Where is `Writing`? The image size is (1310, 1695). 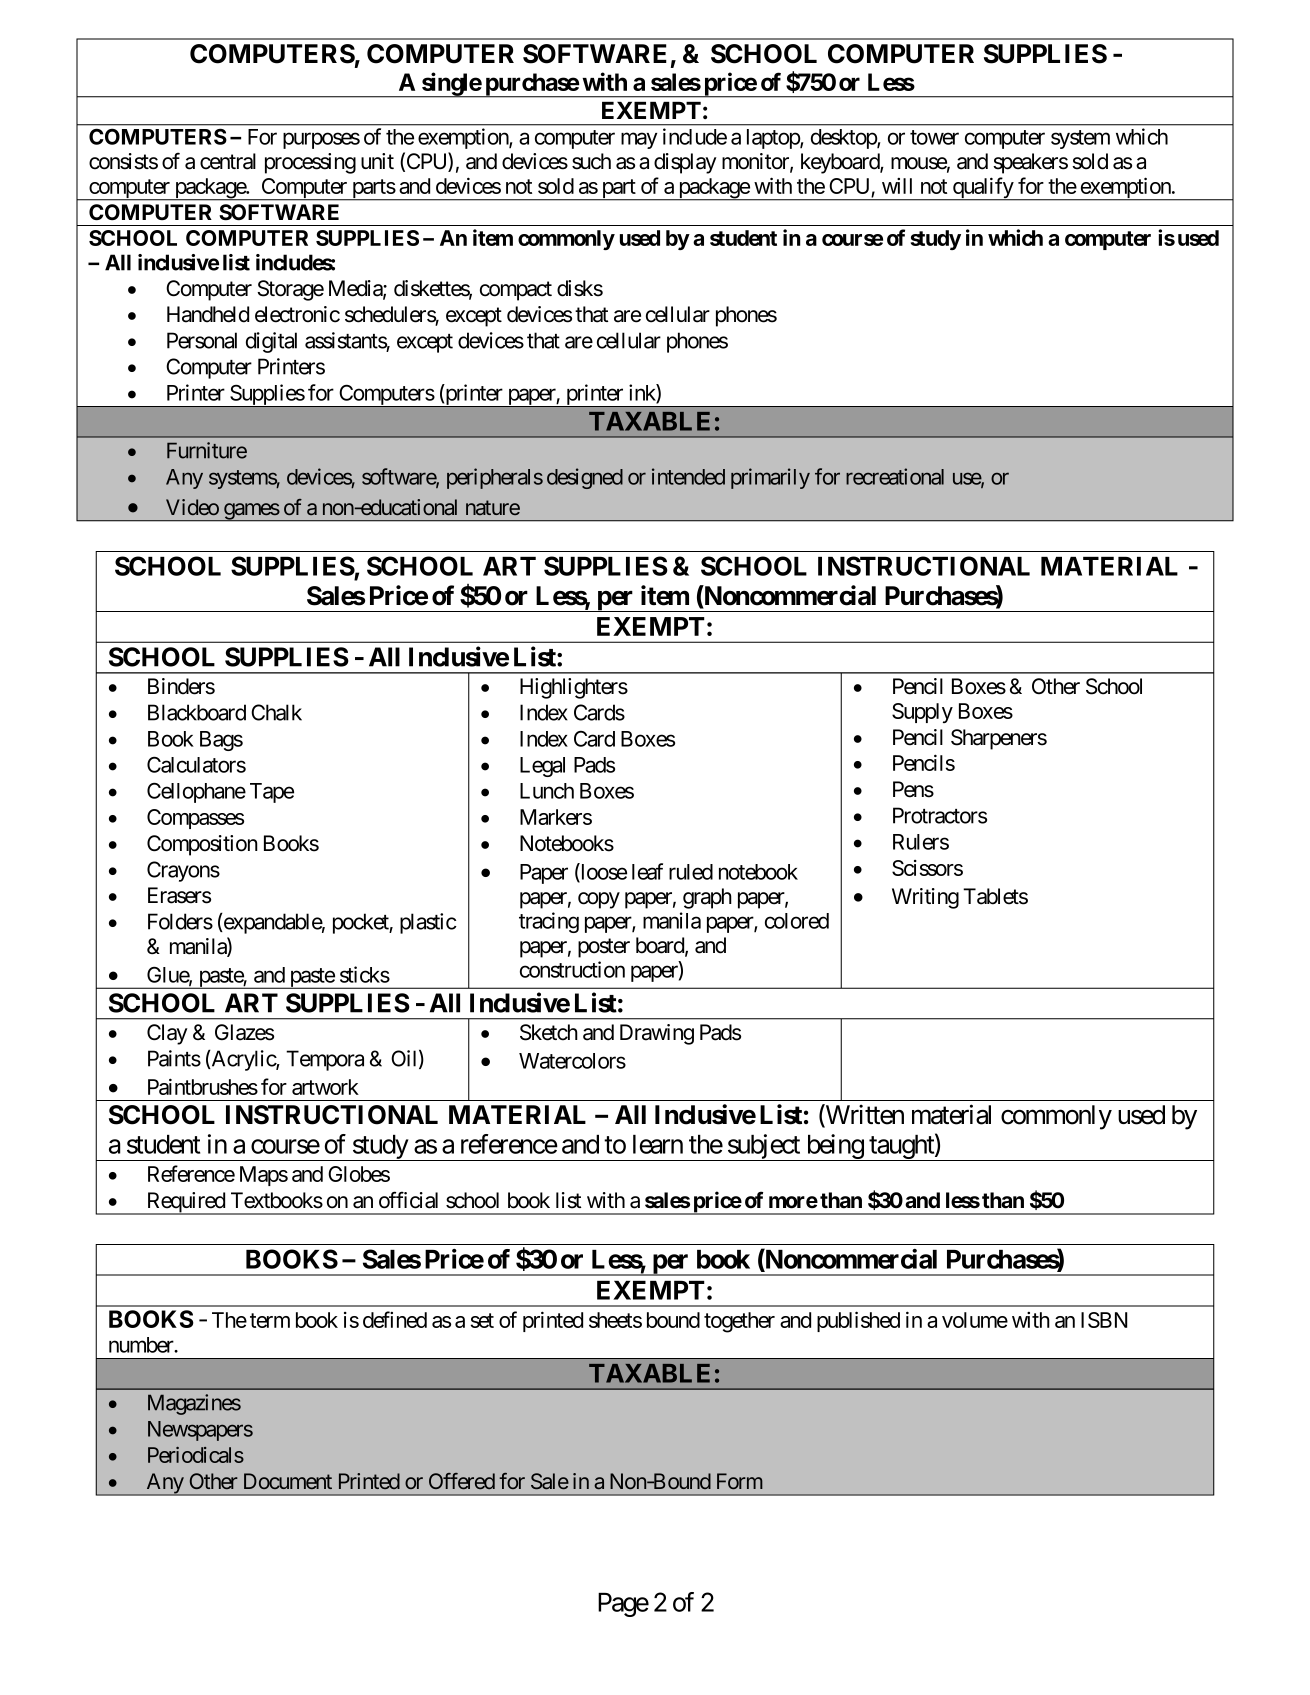
Writing is located at coordinates (925, 898).
